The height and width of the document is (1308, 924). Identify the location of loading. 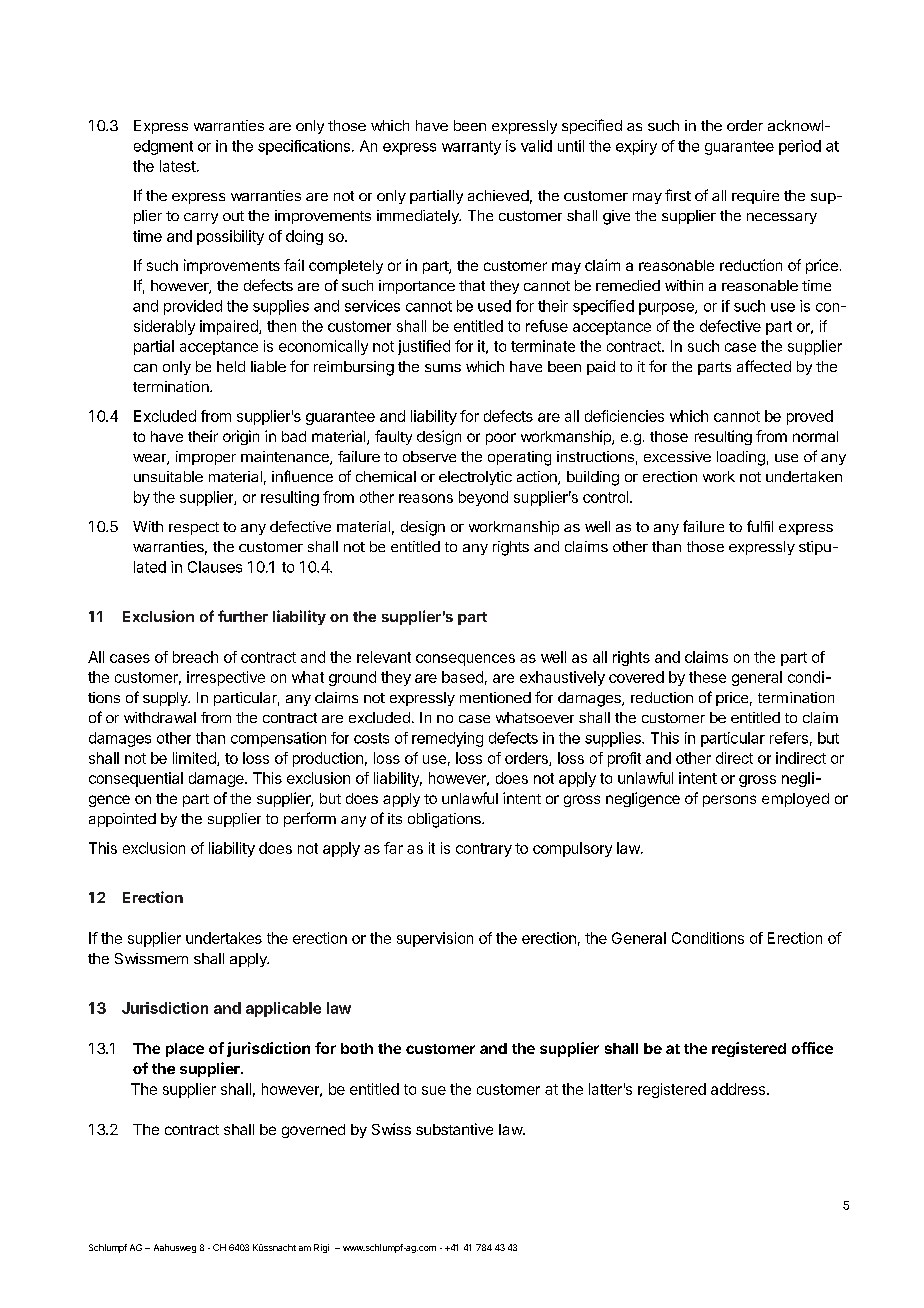
(741, 458).
